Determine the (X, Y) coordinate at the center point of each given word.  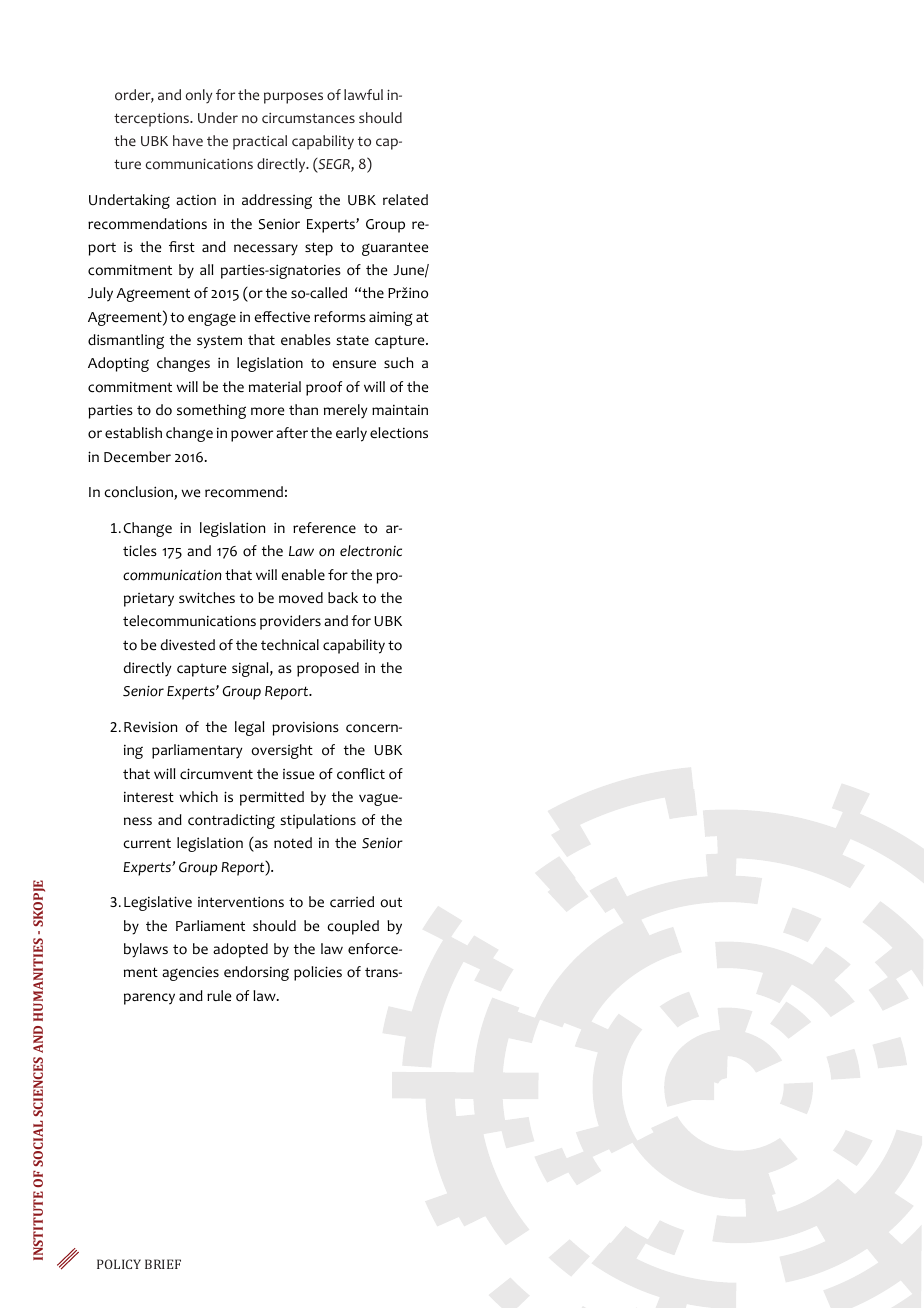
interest (149, 797)
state (352, 340)
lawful (363, 94)
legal (250, 728)
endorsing (256, 973)
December (137, 457)
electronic (371, 551)
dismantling (126, 341)
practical (260, 142)
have (188, 140)
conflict (361, 774)
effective (282, 317)
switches (207, 598)
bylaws (146, 950)
